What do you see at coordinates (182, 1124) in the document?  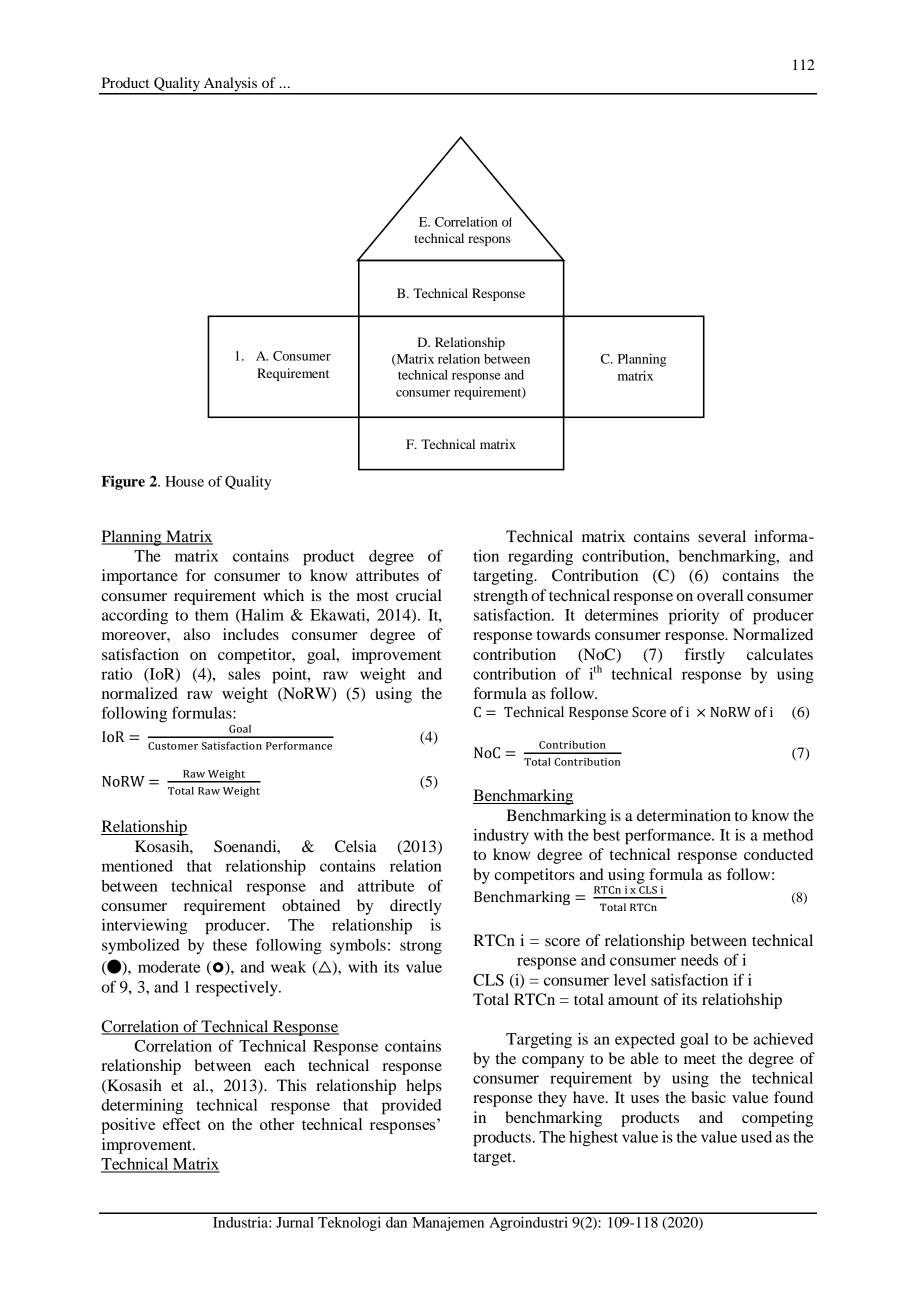 I see `effect` at bounding box center [182, 1124].
